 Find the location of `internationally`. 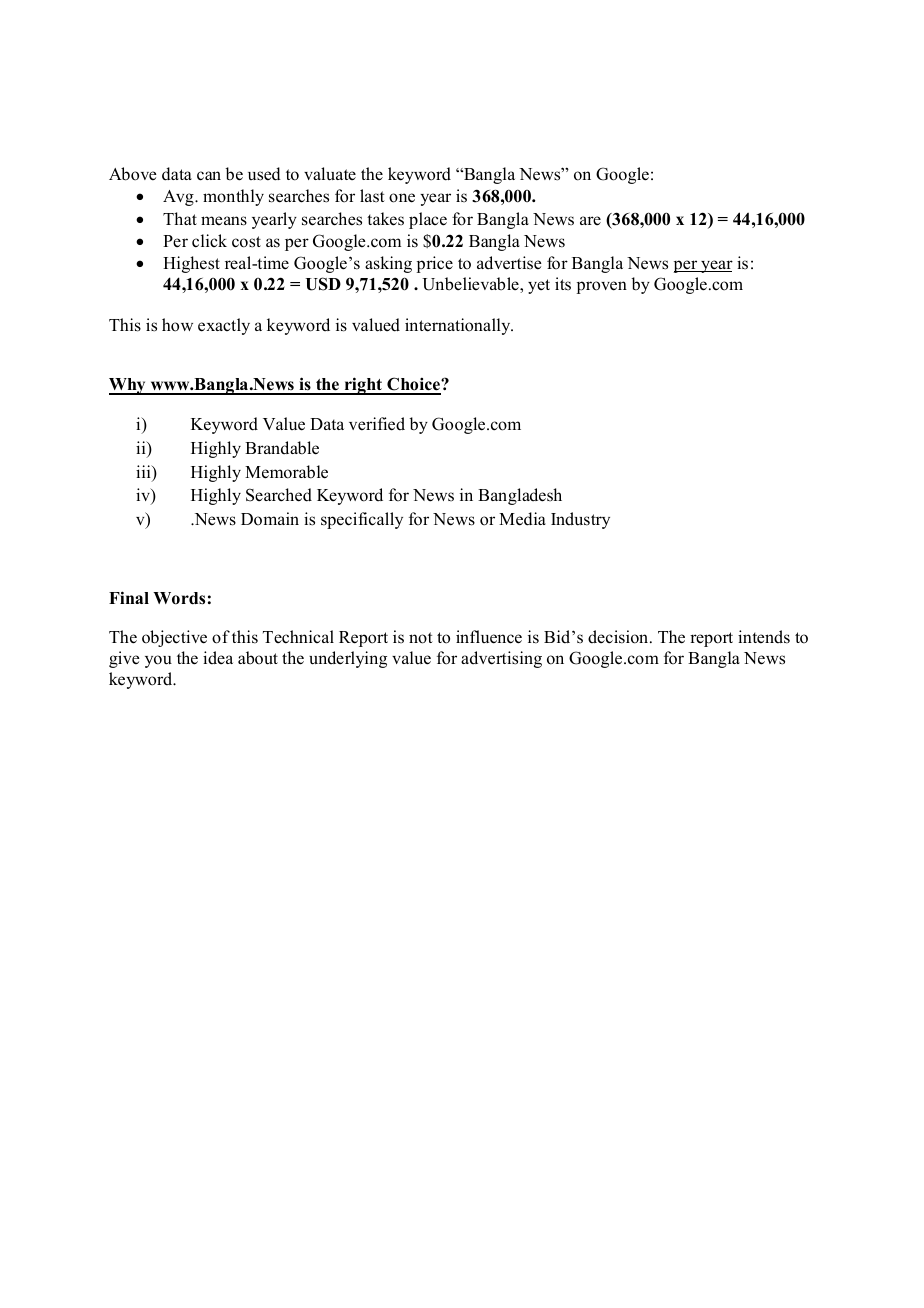

internationally is located at coordinates (459, 326).
